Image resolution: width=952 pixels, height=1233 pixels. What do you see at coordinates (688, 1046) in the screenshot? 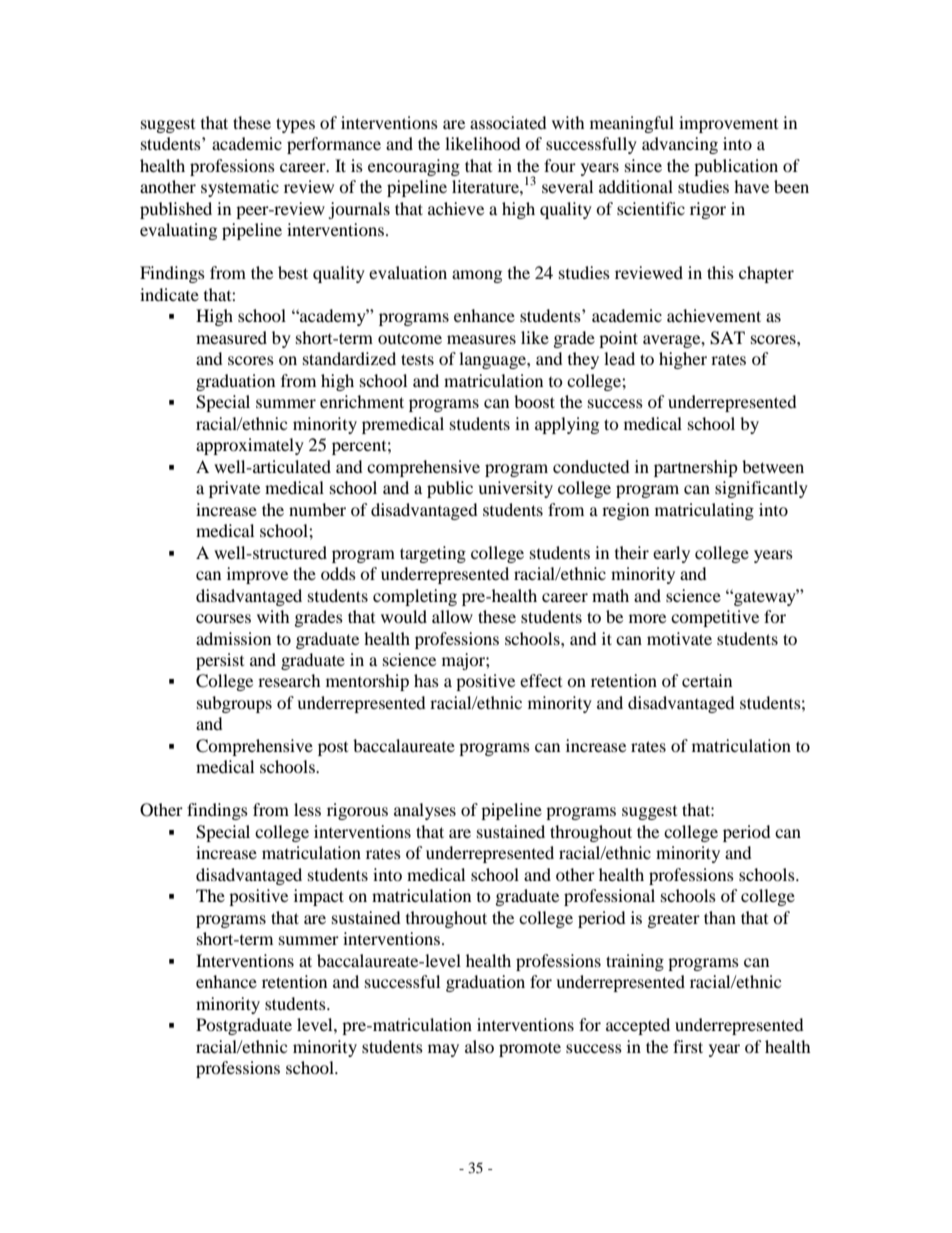
I see `first` at bounding box center [688, 1046].
